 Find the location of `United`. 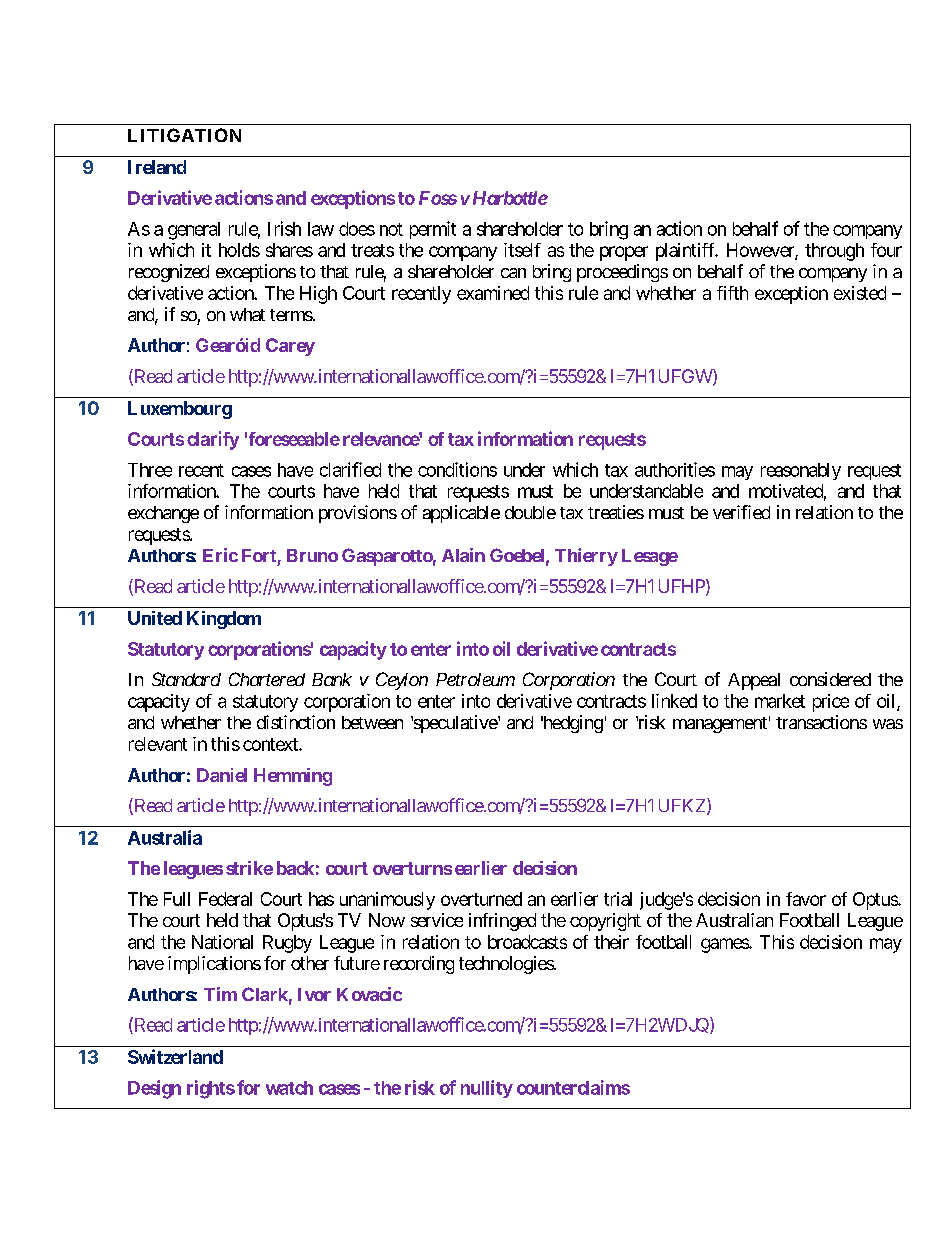

United is located at coordinates (155, 618).
